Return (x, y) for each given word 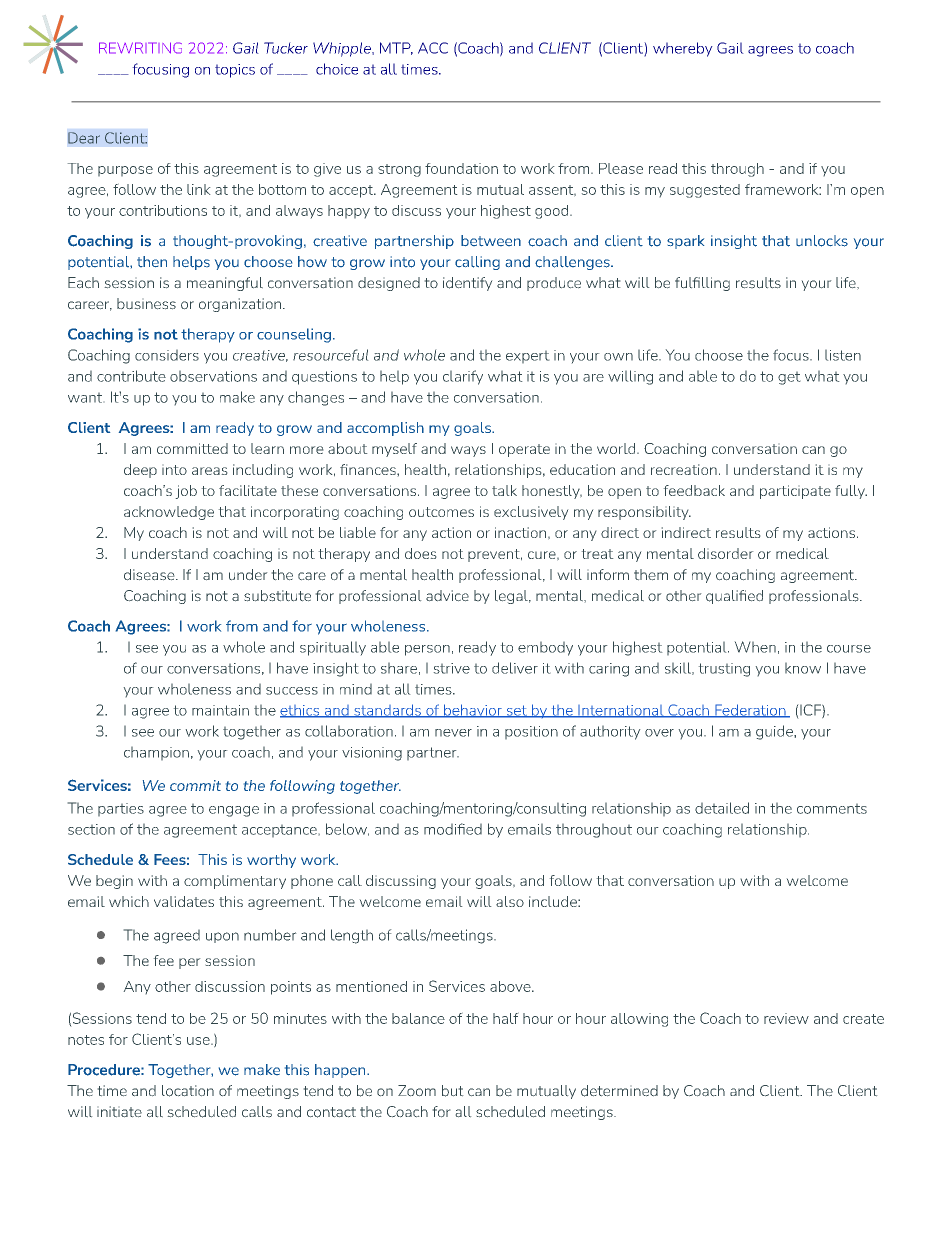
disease (150, 574)
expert (527, 357)
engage (234, 811)
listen (843, 355)
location (188, 1091)
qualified (734, 597)
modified (453, 829)
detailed (722, 808)
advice (447, 595)
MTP (396, 48)
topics (235, 71)
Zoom (417, 1090)
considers (167, 355)
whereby (683, 49)
